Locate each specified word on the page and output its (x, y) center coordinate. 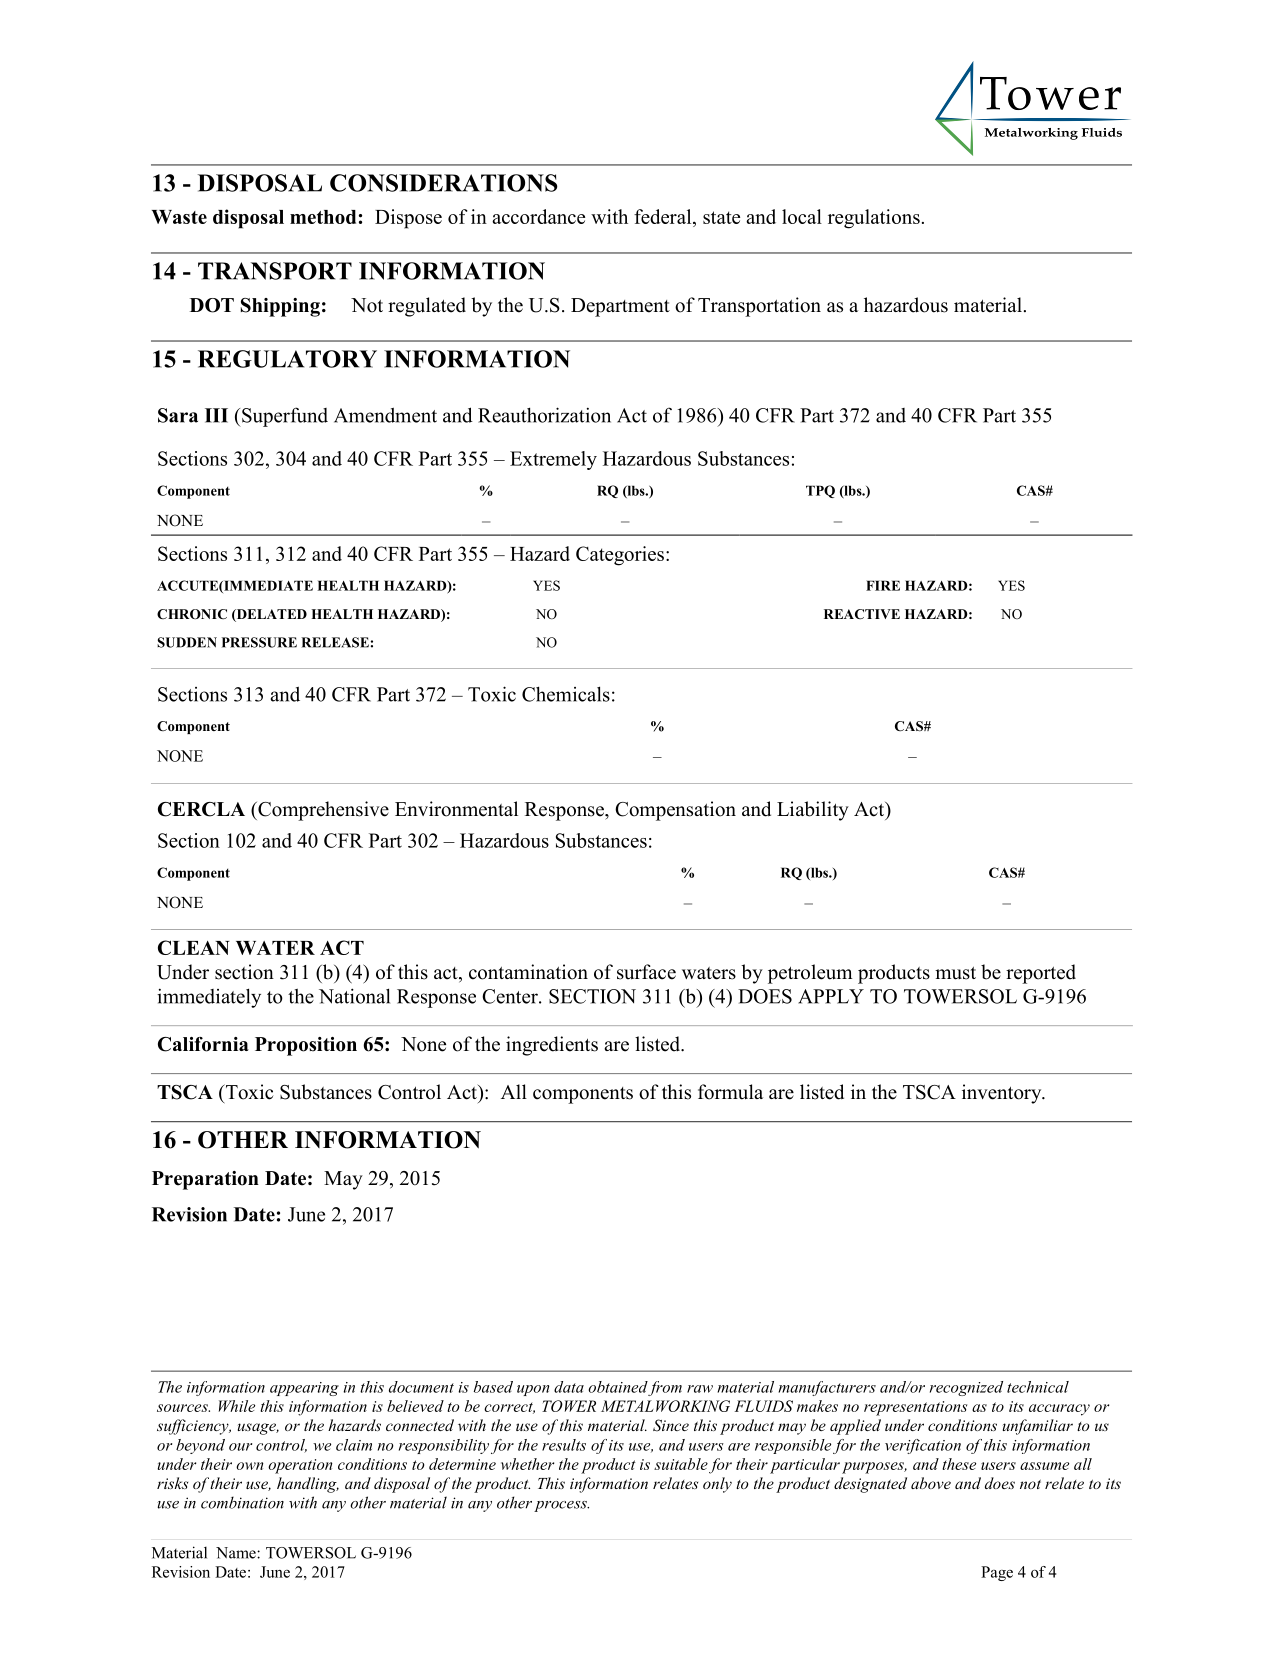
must (955, 973)
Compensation (675, 811)
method (323, 217)
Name (237, 1553)
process (561, 1506)
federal (664, 218)
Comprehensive (322, 811)
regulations (874, 219)
